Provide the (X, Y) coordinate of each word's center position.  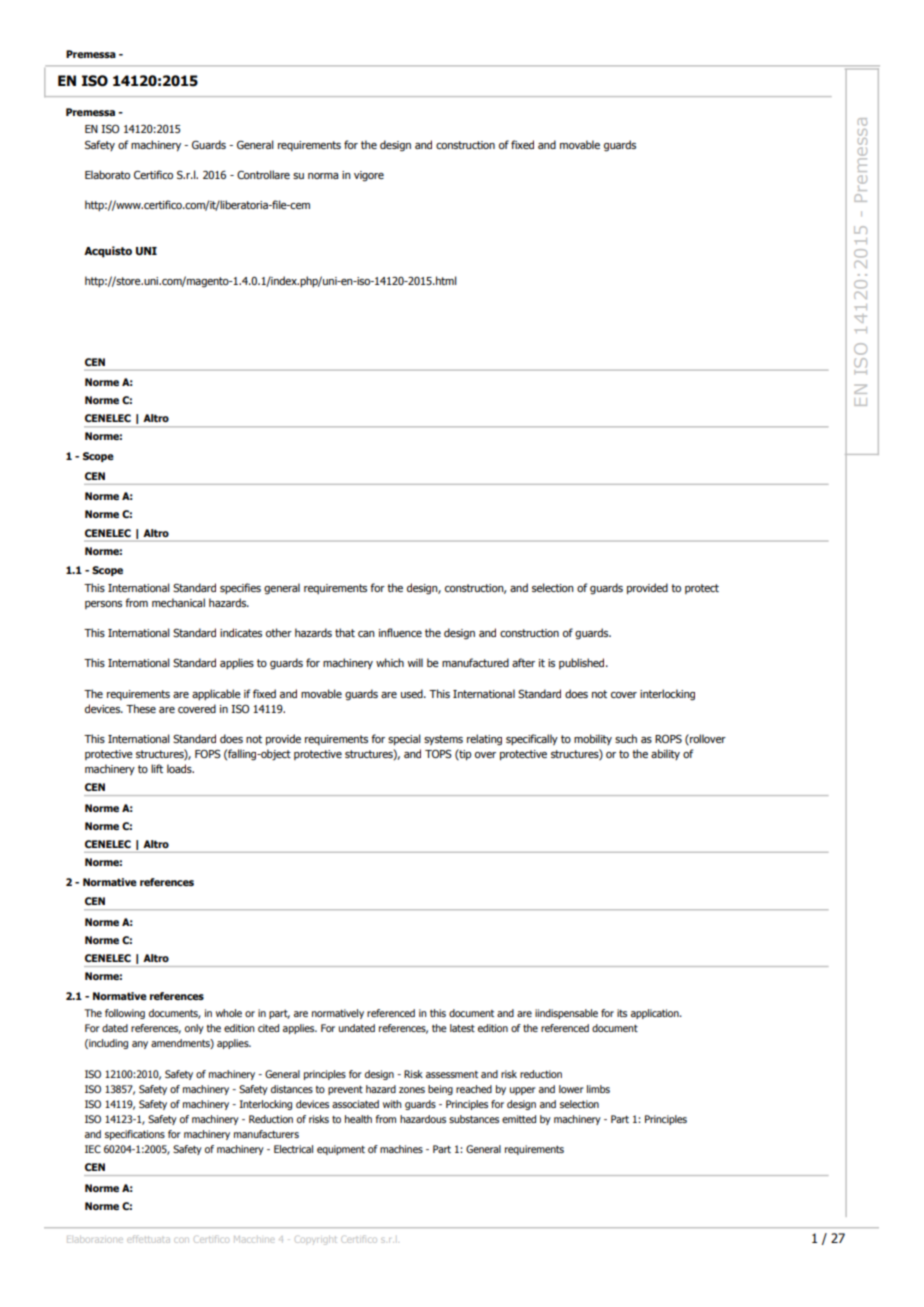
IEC (93, 1149)
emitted (519, 1119)
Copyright (315, 1241)
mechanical (178, 602)
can (366, 634)
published (583, 663)
